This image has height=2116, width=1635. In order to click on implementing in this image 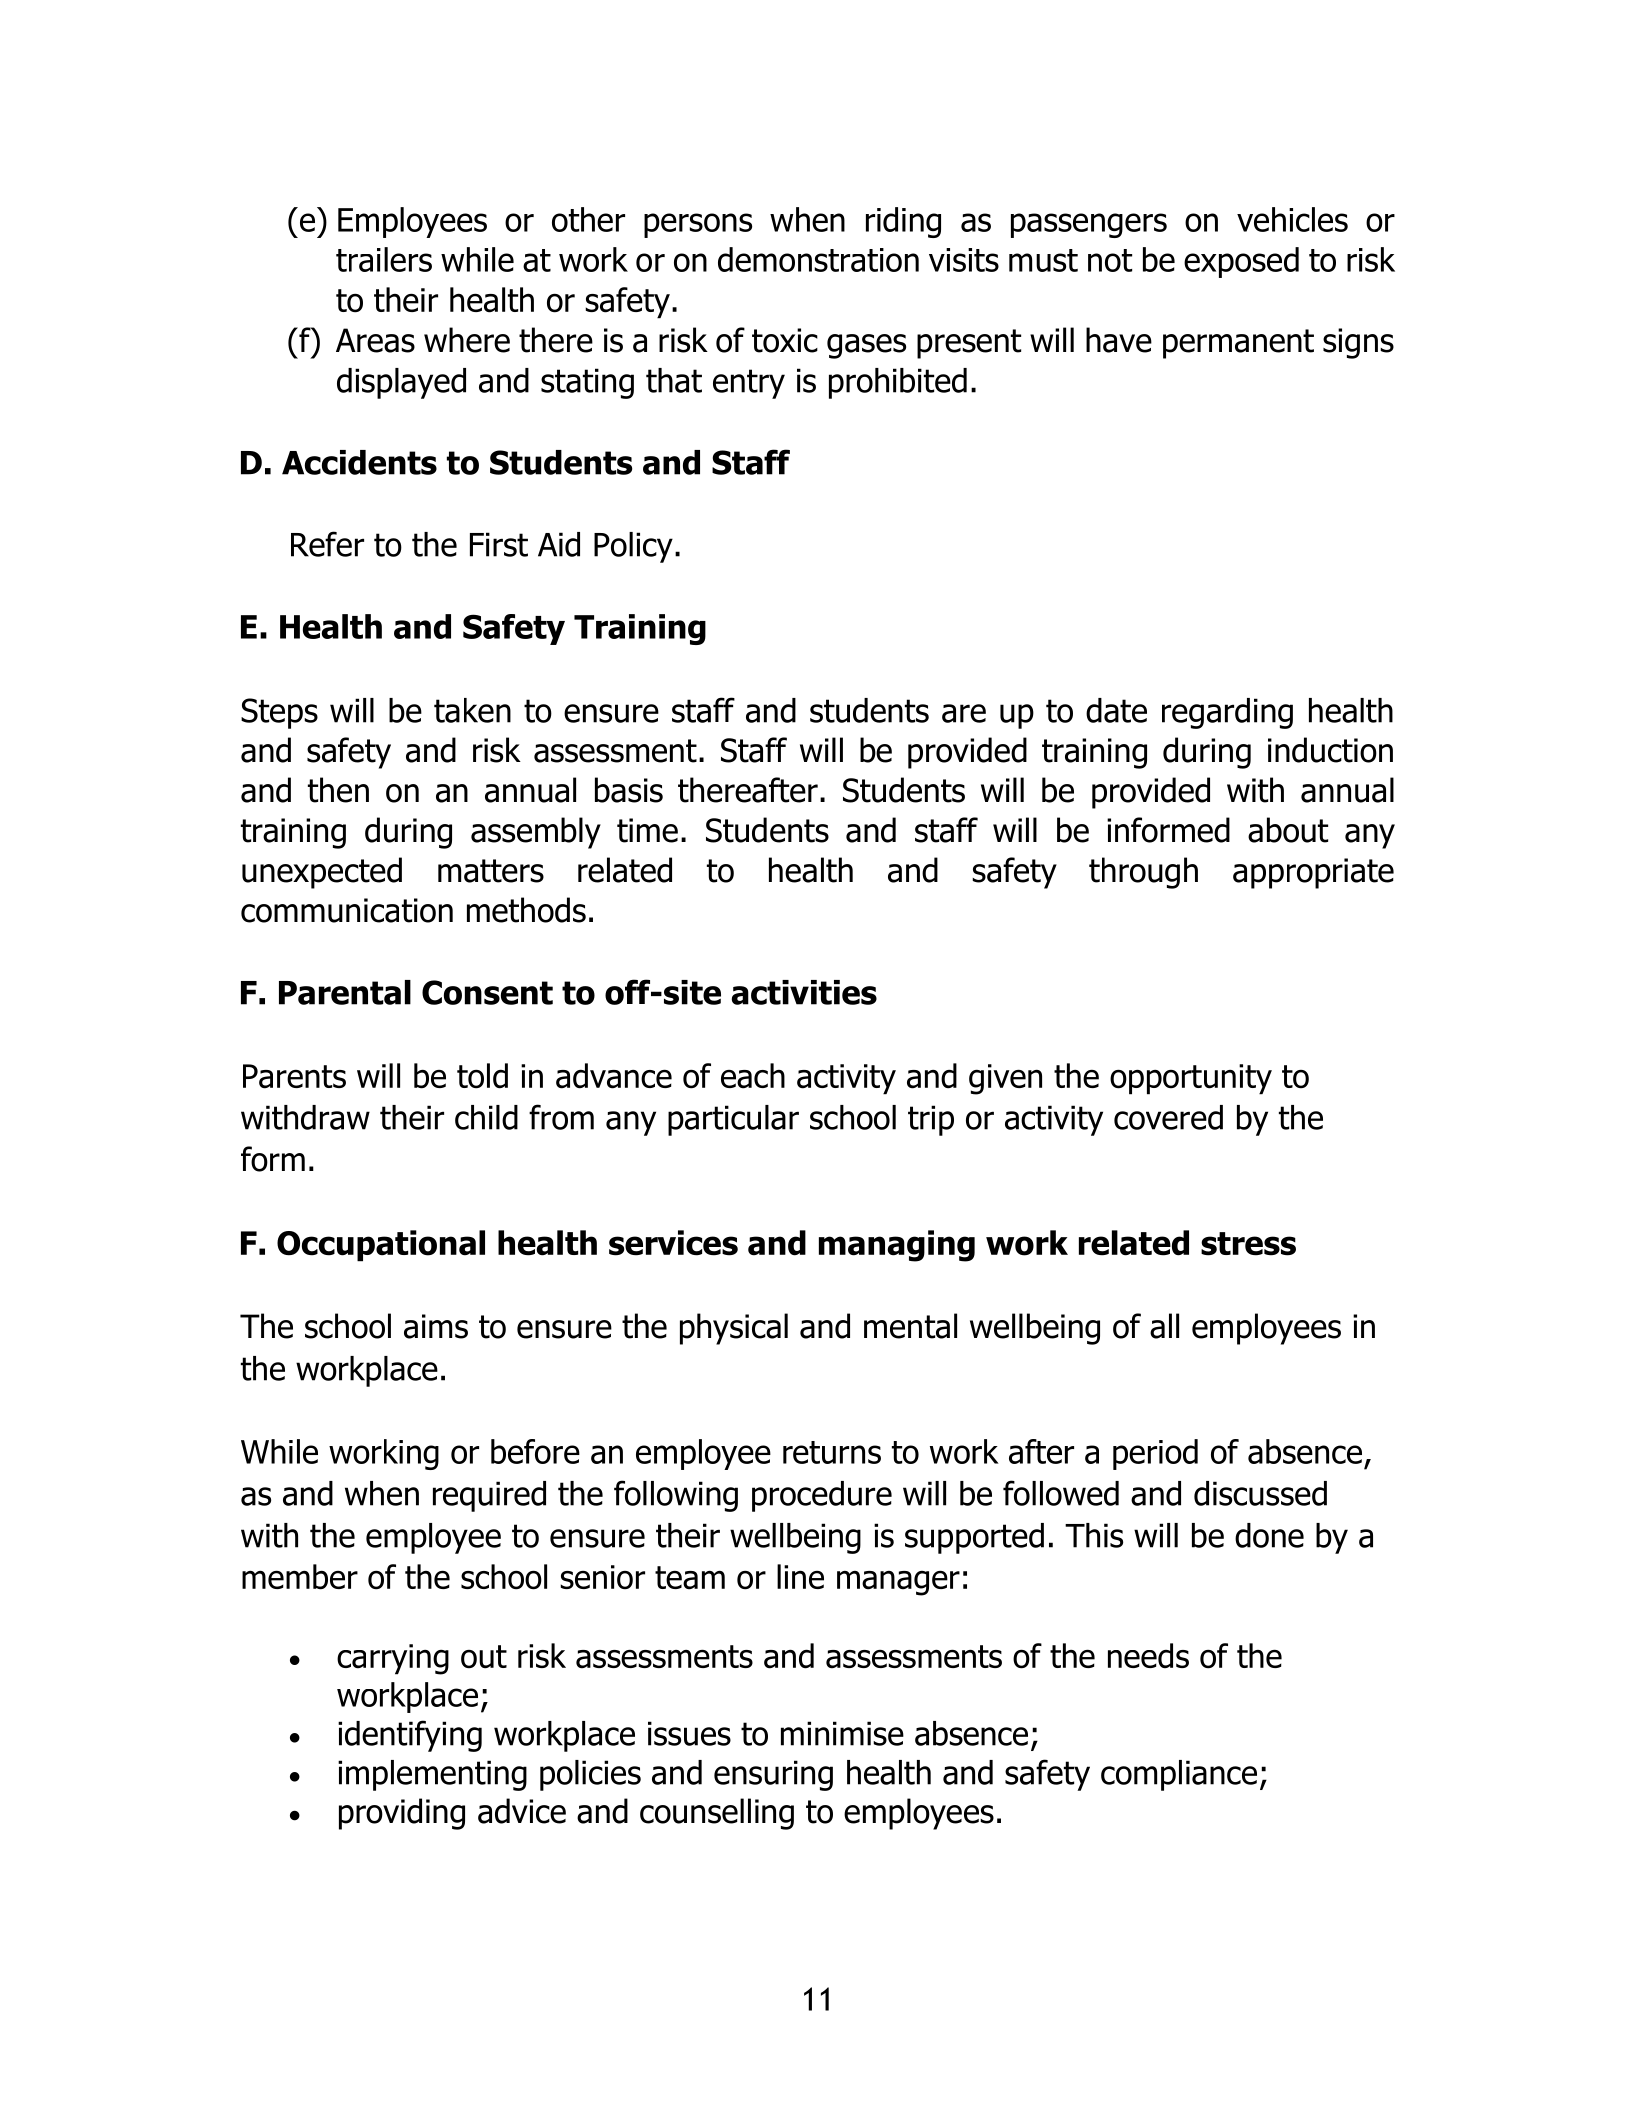, I will do `click(432, 1775)`.
